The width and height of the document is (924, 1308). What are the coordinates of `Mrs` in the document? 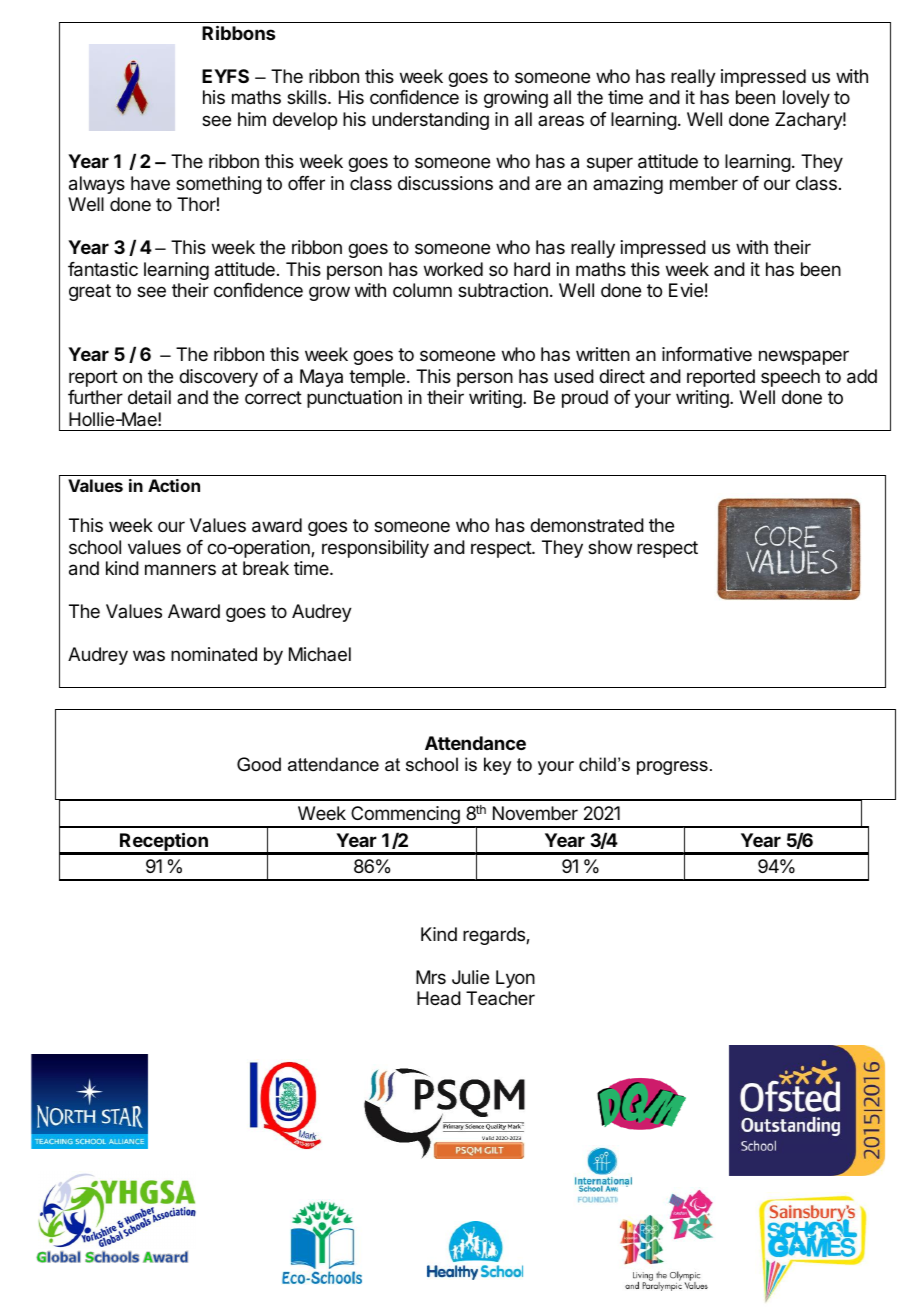 It's located at (431, 977).
